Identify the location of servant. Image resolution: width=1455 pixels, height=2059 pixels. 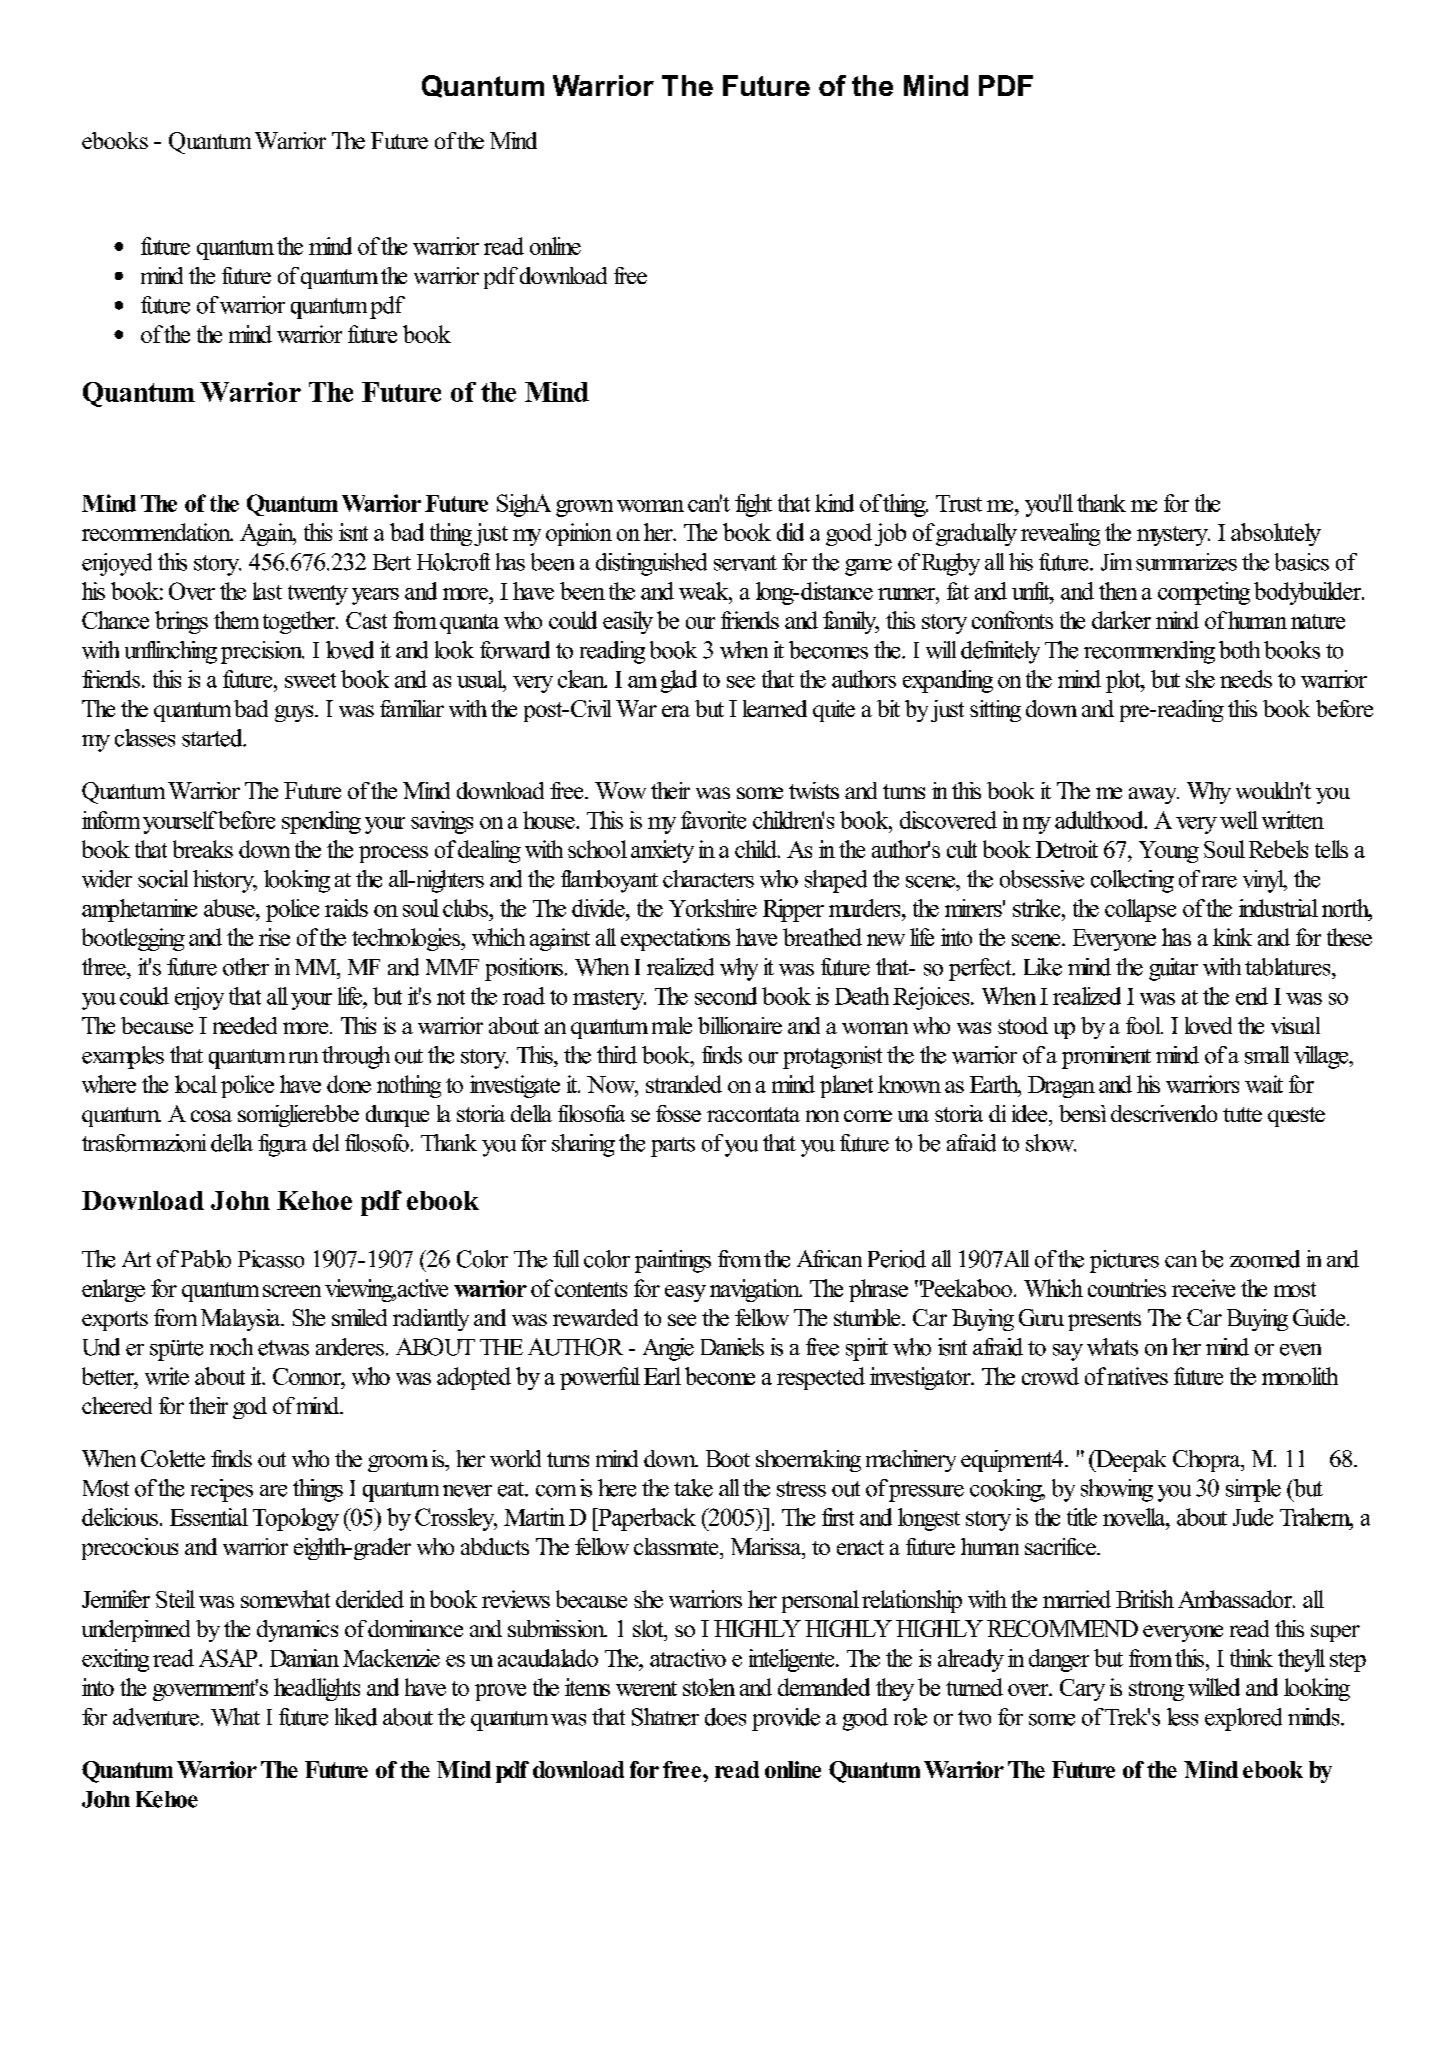
(745, 563).
